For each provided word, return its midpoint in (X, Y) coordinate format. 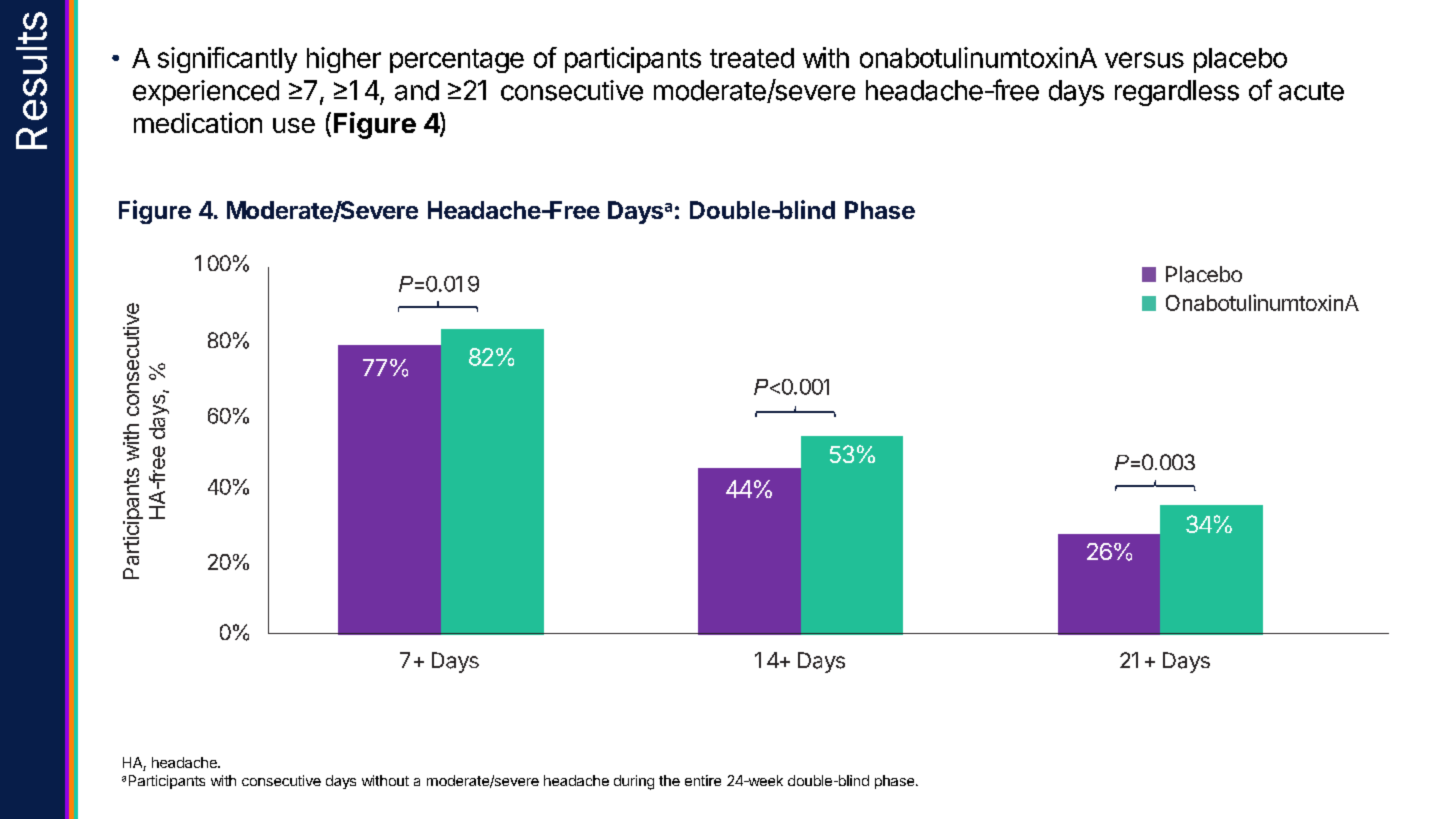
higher (344, 60)
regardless (1177, 93)
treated (752, 58)
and (417, 90)
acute (1311, 91)
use (294, 125)
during (634, 782)
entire (703, 780)
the (669, 780)
